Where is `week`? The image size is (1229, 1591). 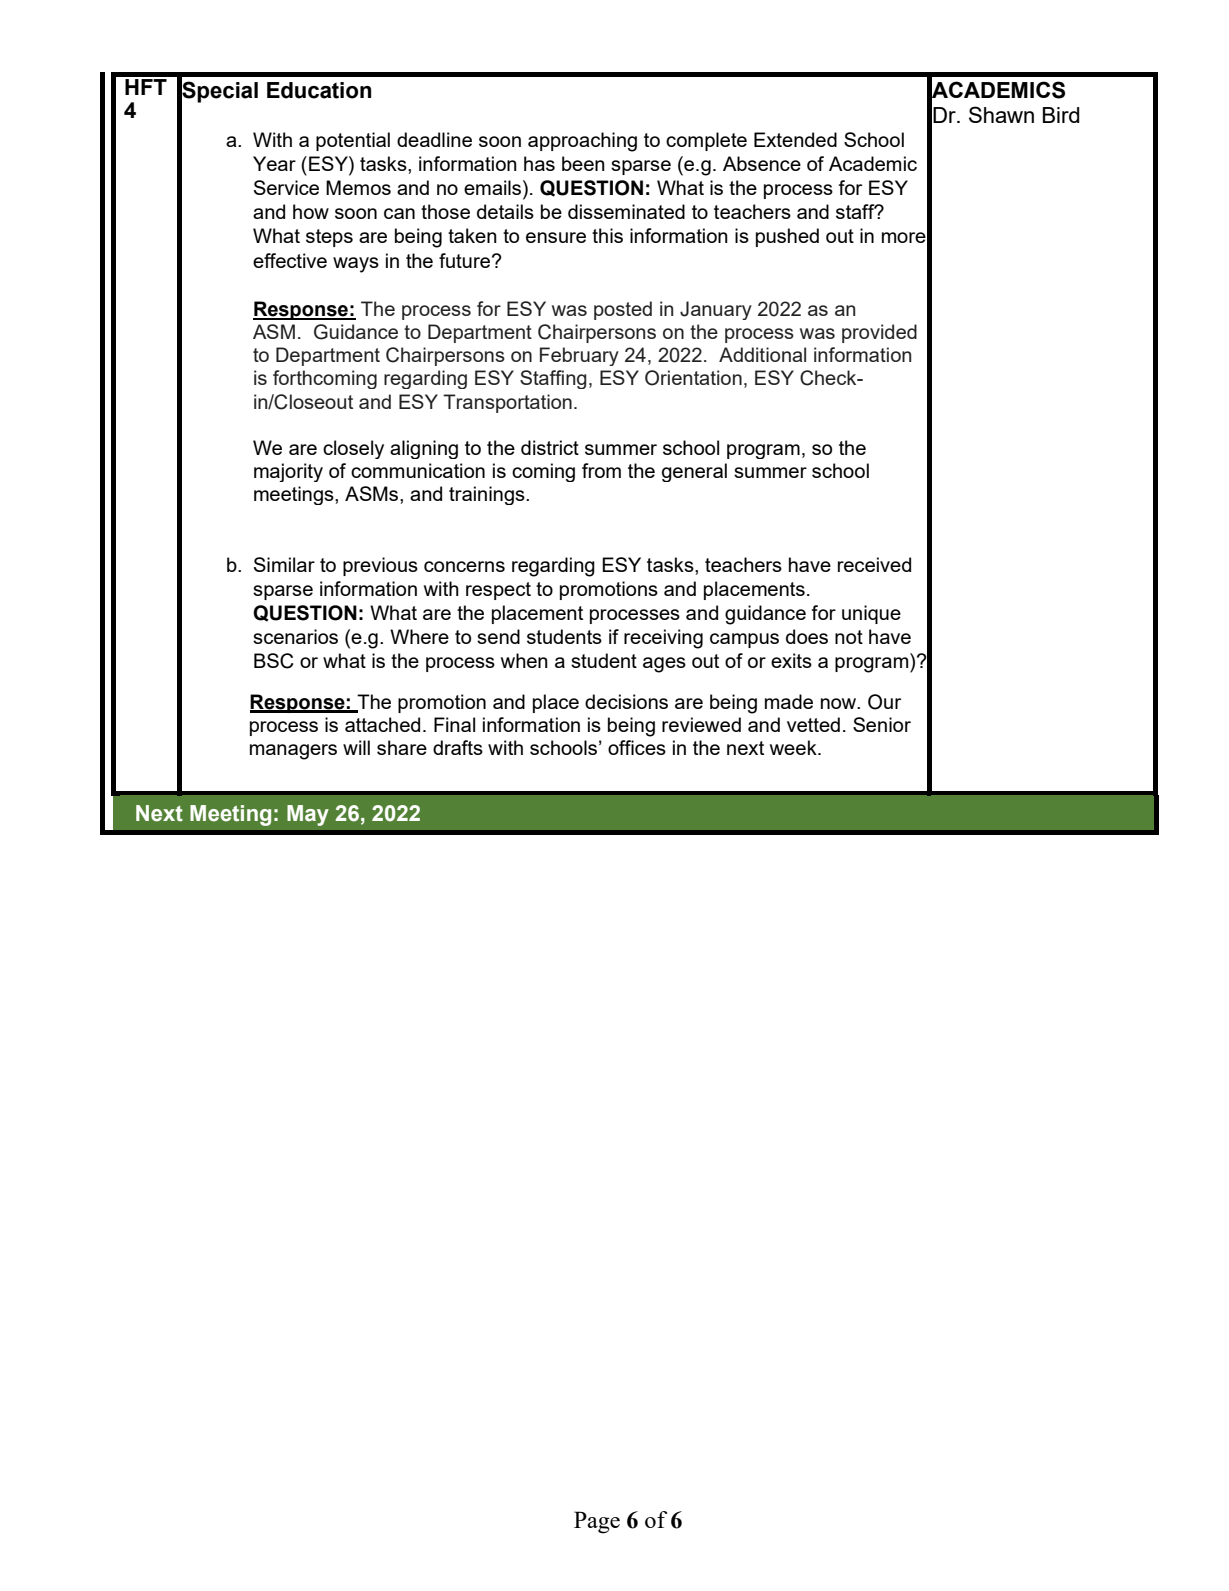
week is located at coordinates (794, 747).
